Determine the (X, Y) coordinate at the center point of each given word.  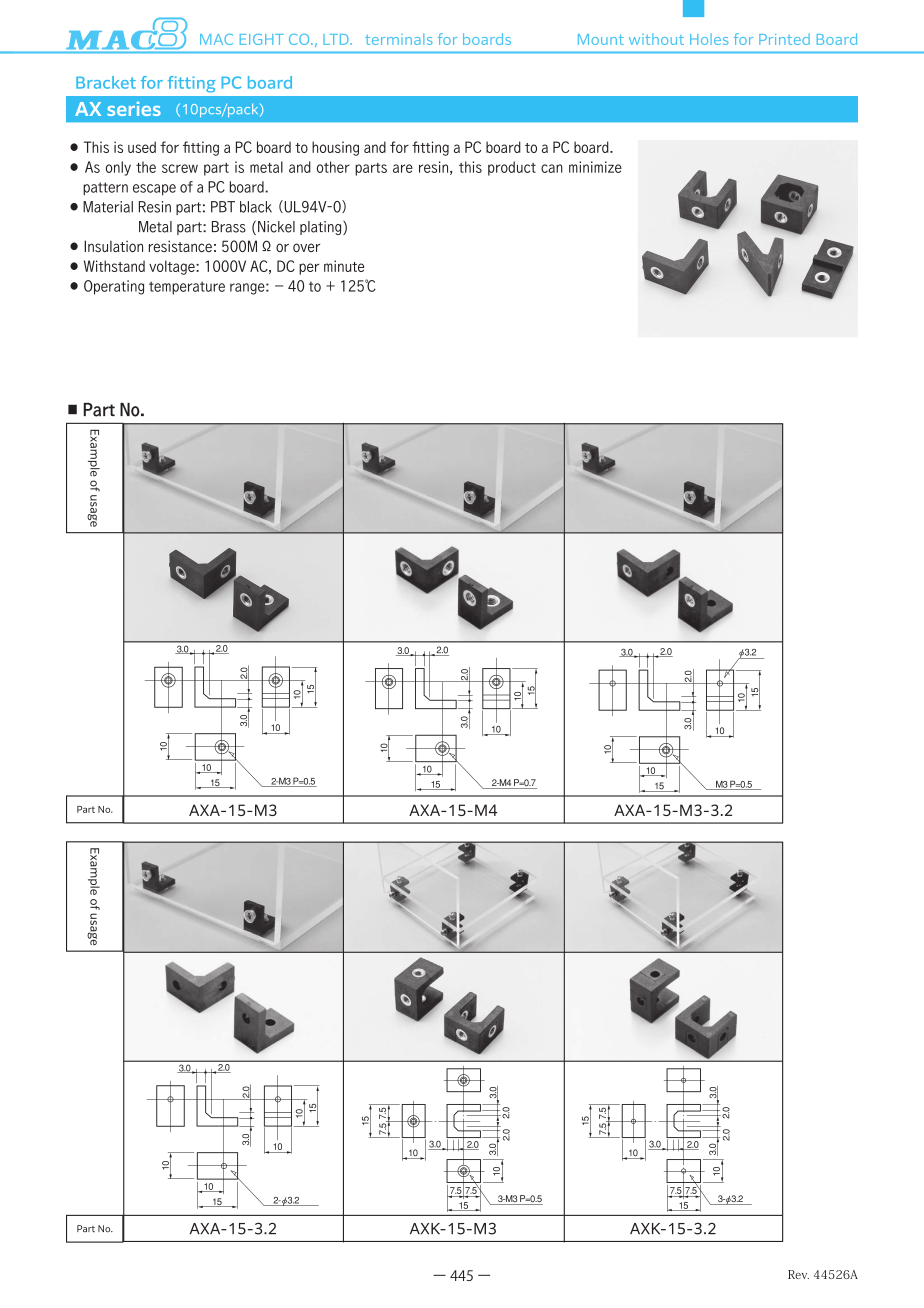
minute (344, 266)
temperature (187, 288)
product (512, 168)
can (552, 168)
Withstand (114, 266)
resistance (180, 246)
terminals (398, 39)
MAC (216, 39)
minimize (595, 167)
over (306, 247)
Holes (709, 39)
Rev (798, 1274)
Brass (229, 227)
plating (322, 228)
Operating (114, 287)
